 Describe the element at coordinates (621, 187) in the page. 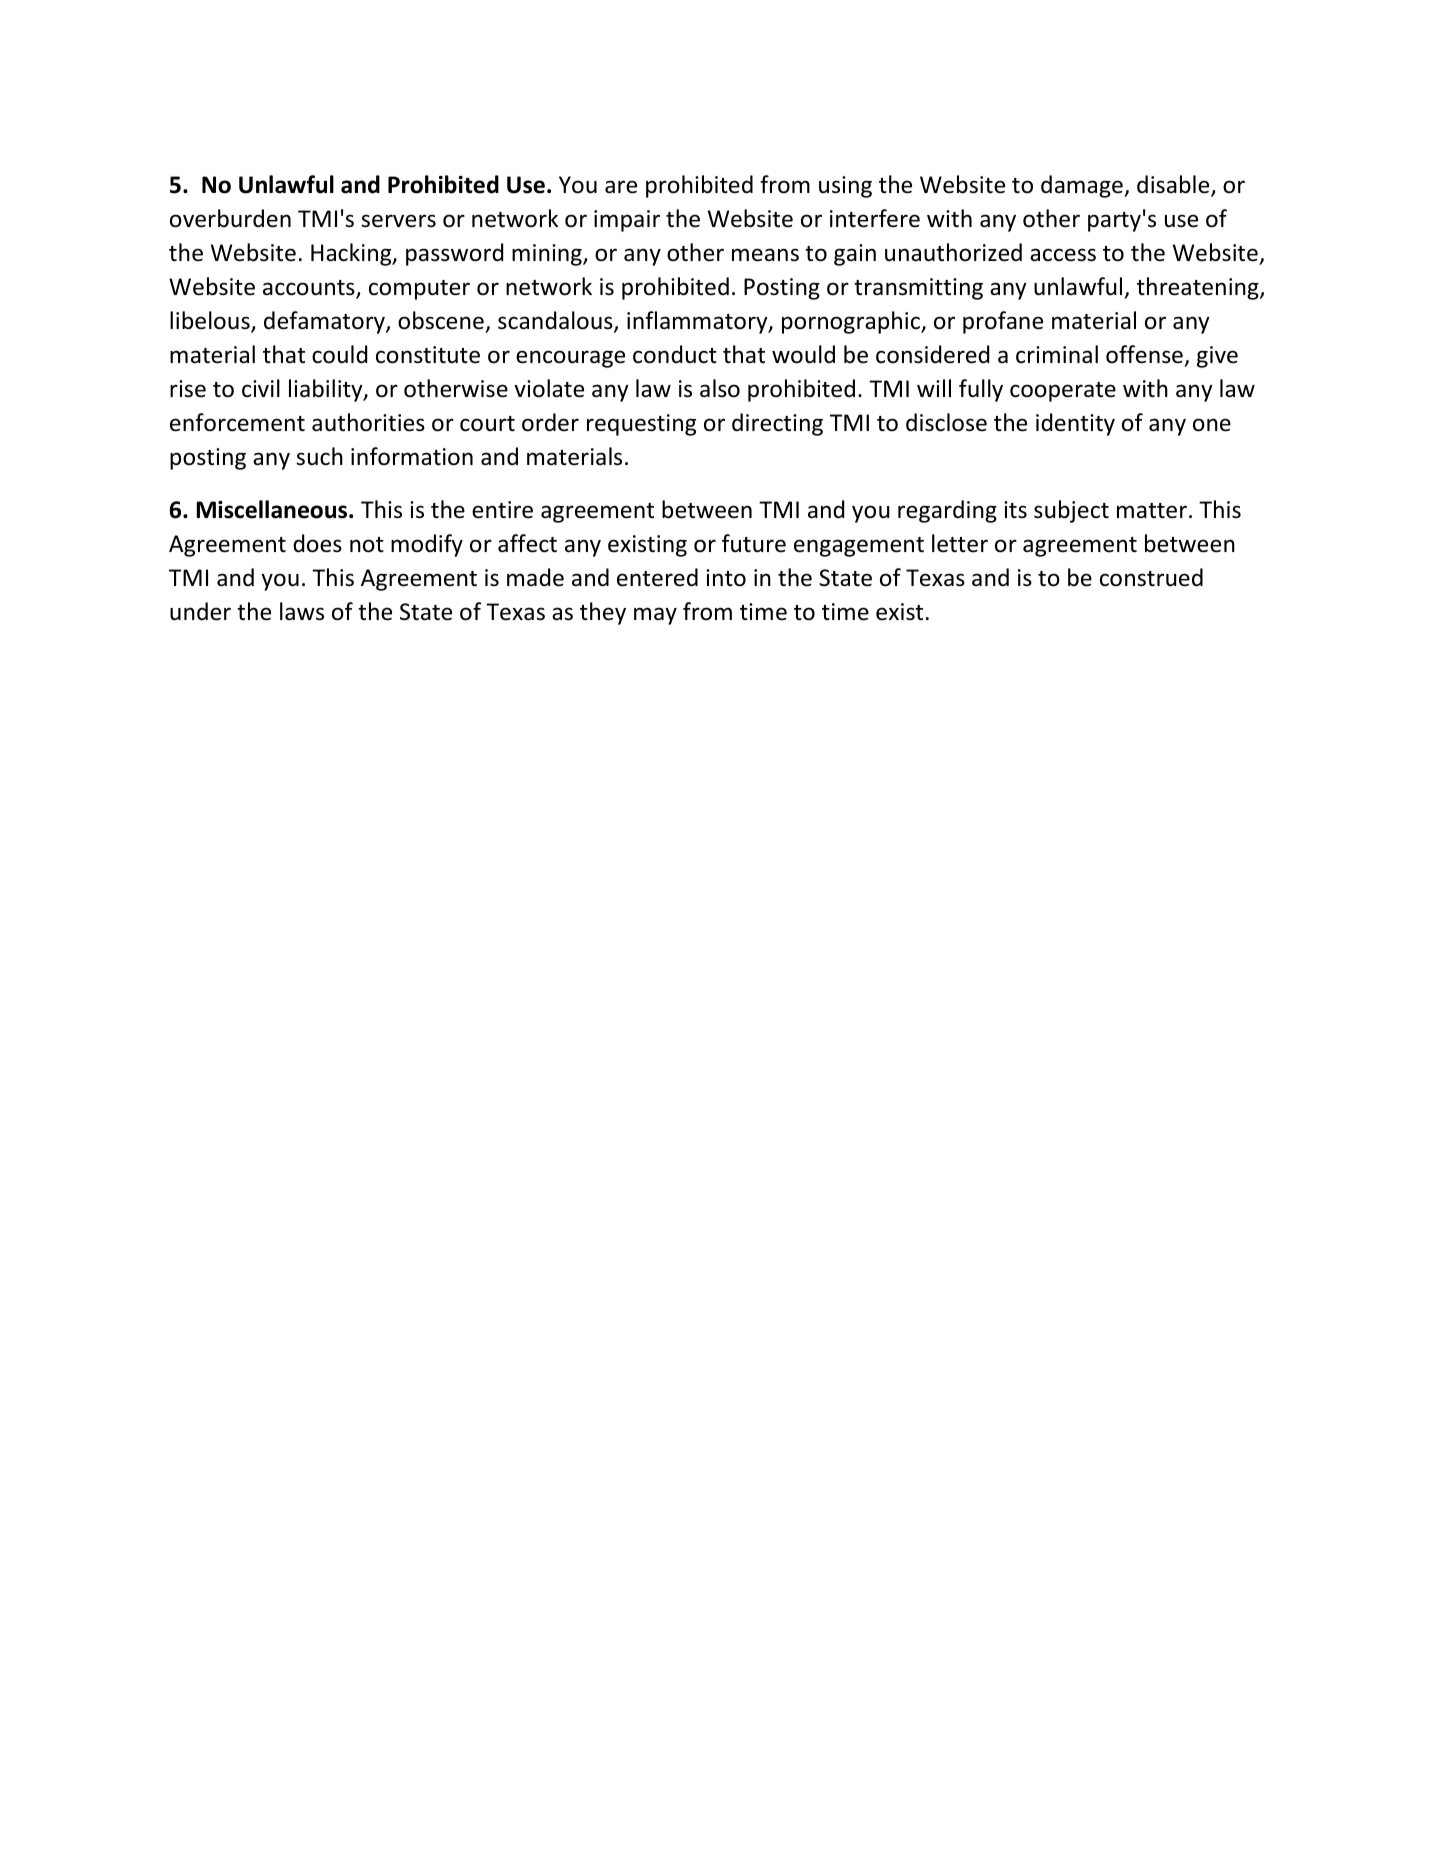

I see `are` at that location.
